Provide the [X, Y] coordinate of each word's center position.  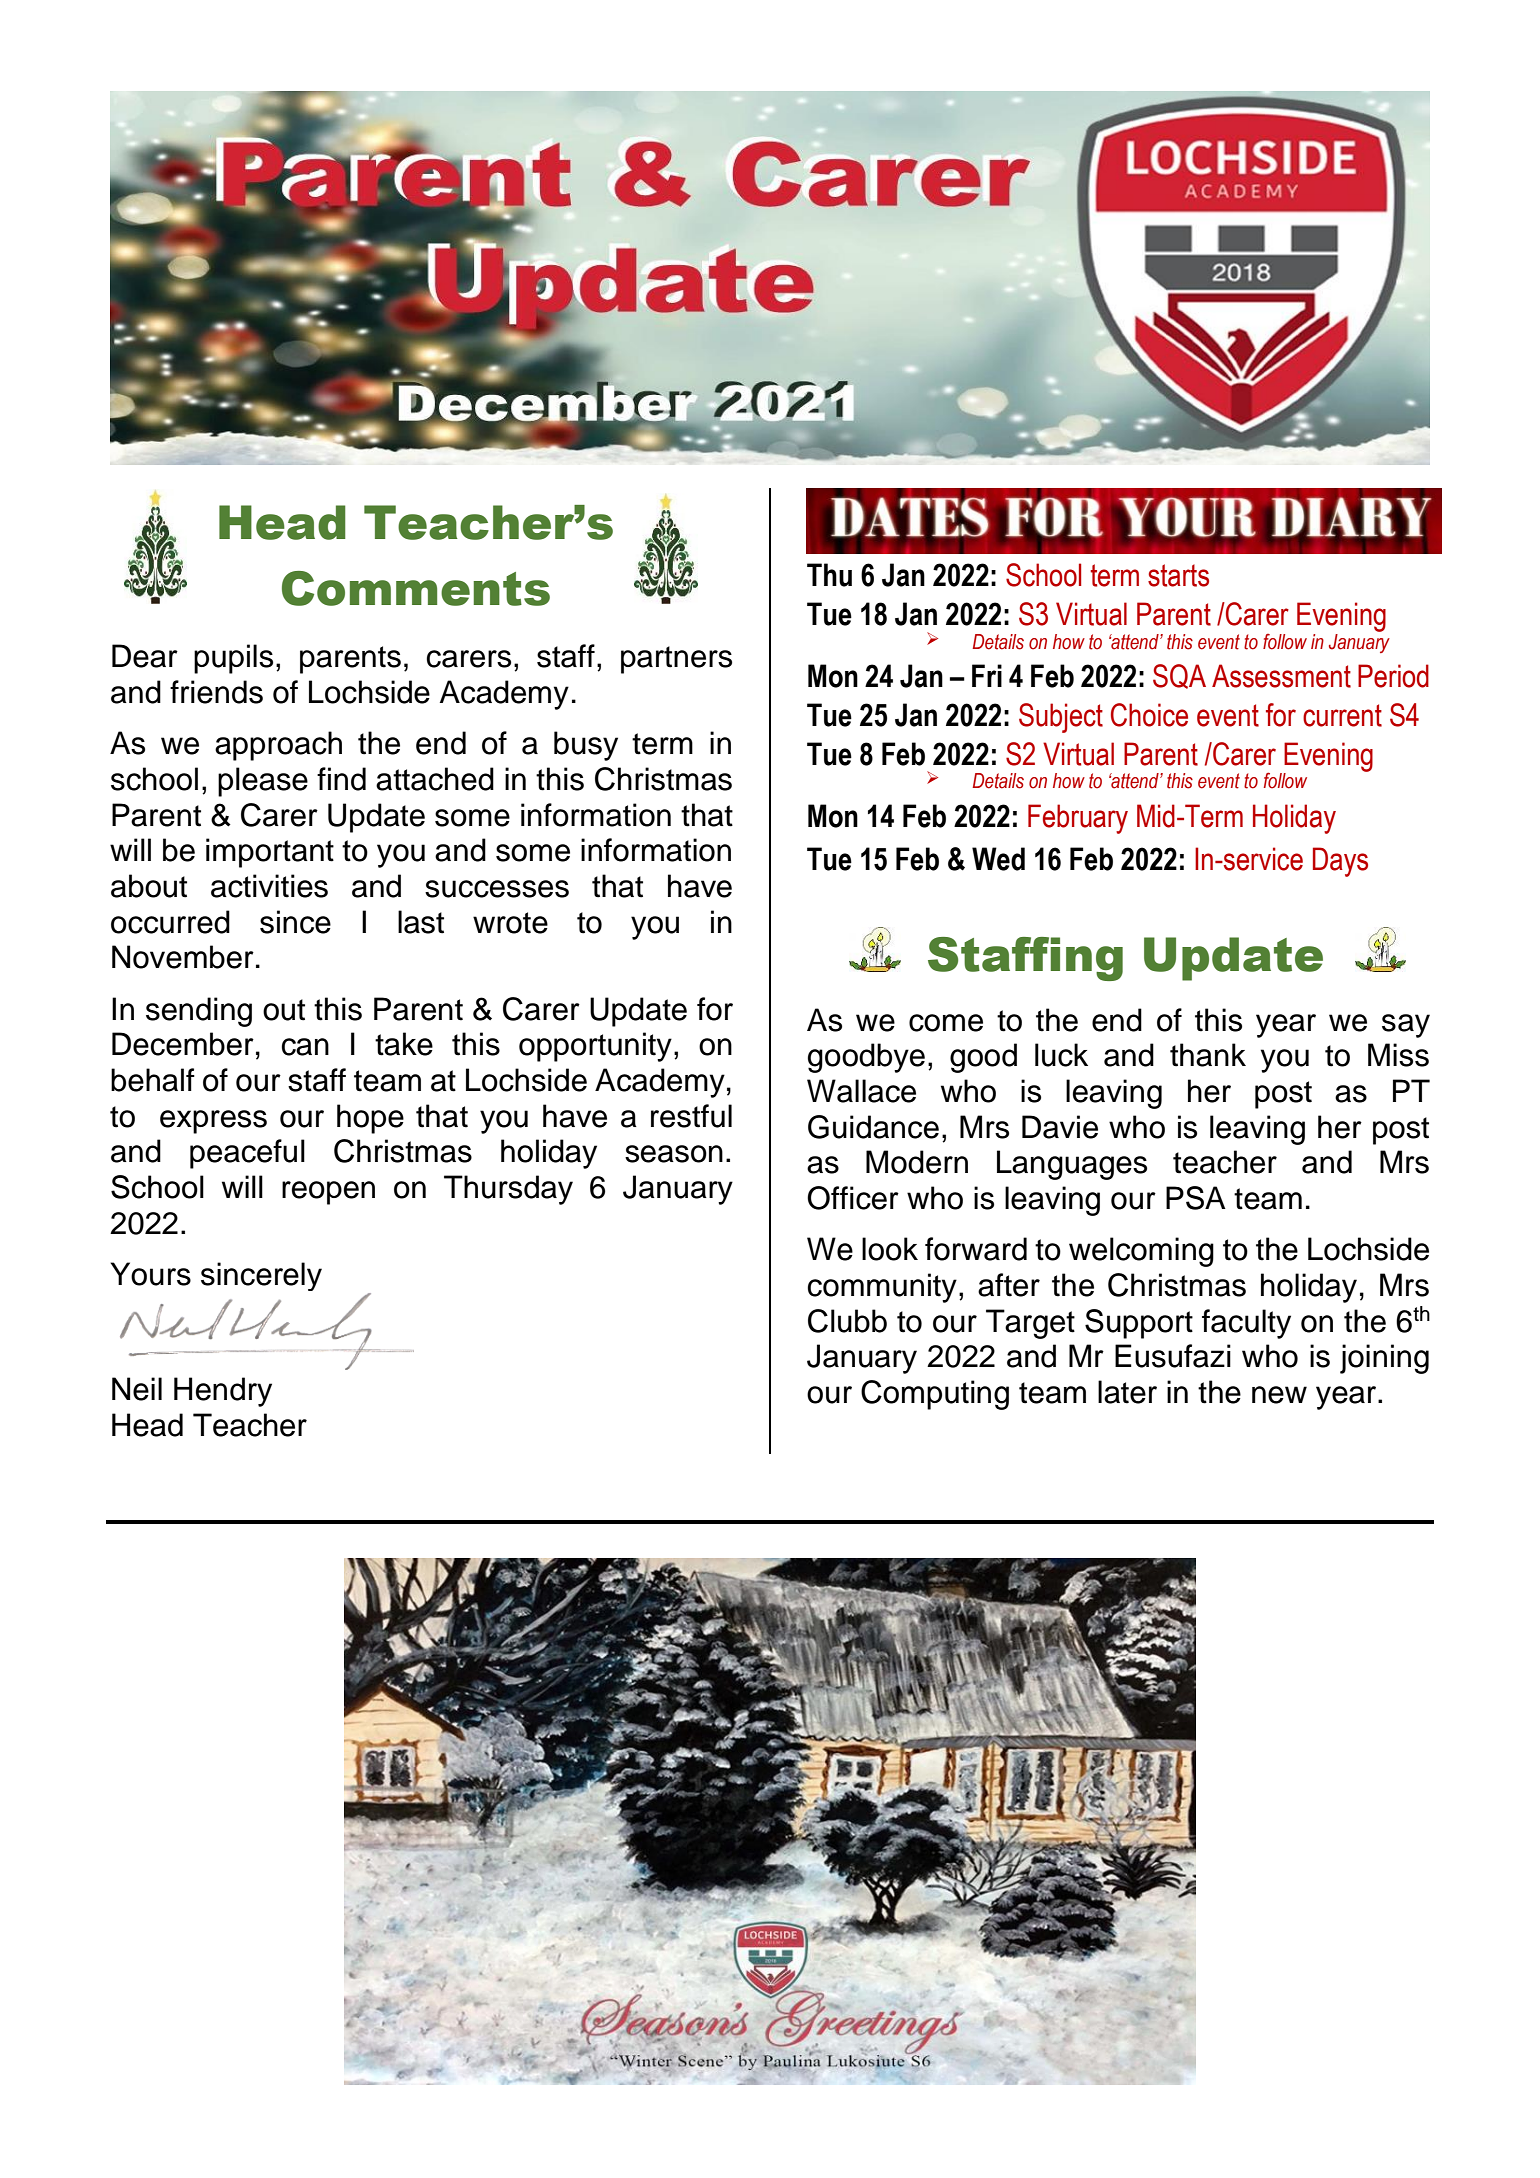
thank [1208, 1055]
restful [691, 1116]
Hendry [223, 1392]
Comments [416, 588]
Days [1340, 862]
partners [676, 660]
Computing [935, 1395]
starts [1178, 575]
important [270, 853]
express [213, 1122]
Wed [998, 859]
